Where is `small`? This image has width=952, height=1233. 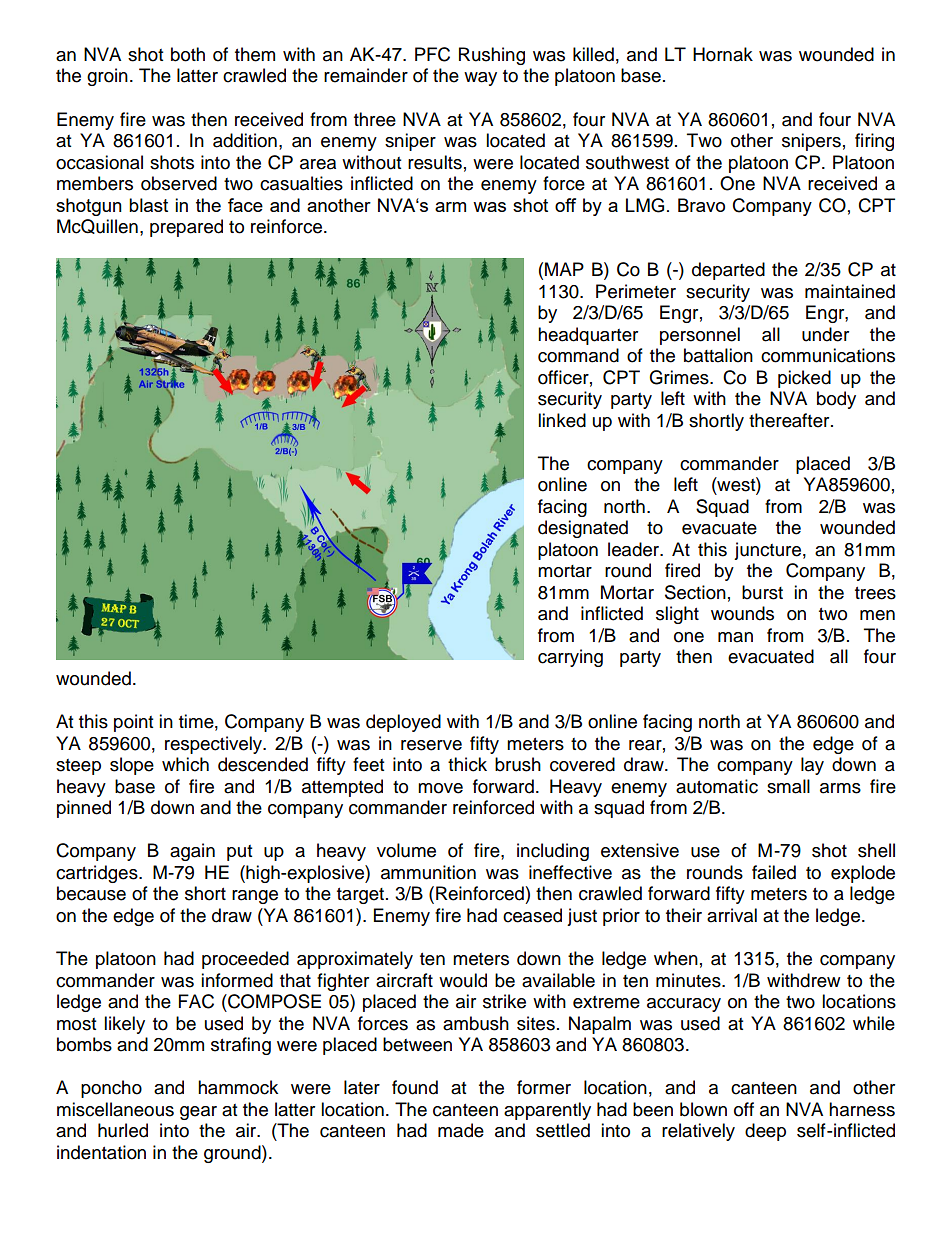 small is located at coordinates (788, 786).
